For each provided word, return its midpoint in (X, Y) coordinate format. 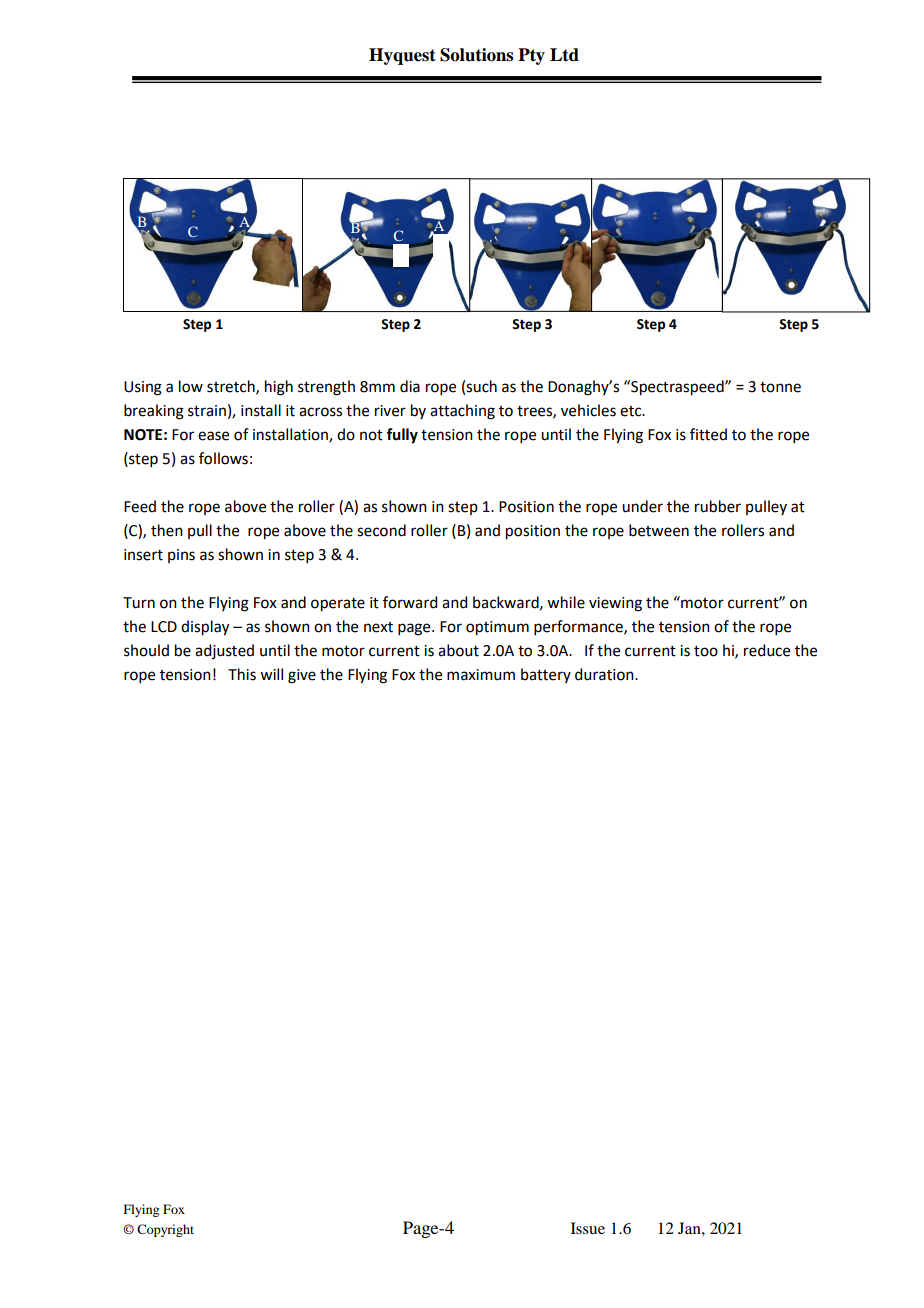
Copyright (165, 1230)
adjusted (224, 651)
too (706, 651)
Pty (531, 56)
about (458, 650)
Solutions (476, 55)
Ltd (564, 55)
